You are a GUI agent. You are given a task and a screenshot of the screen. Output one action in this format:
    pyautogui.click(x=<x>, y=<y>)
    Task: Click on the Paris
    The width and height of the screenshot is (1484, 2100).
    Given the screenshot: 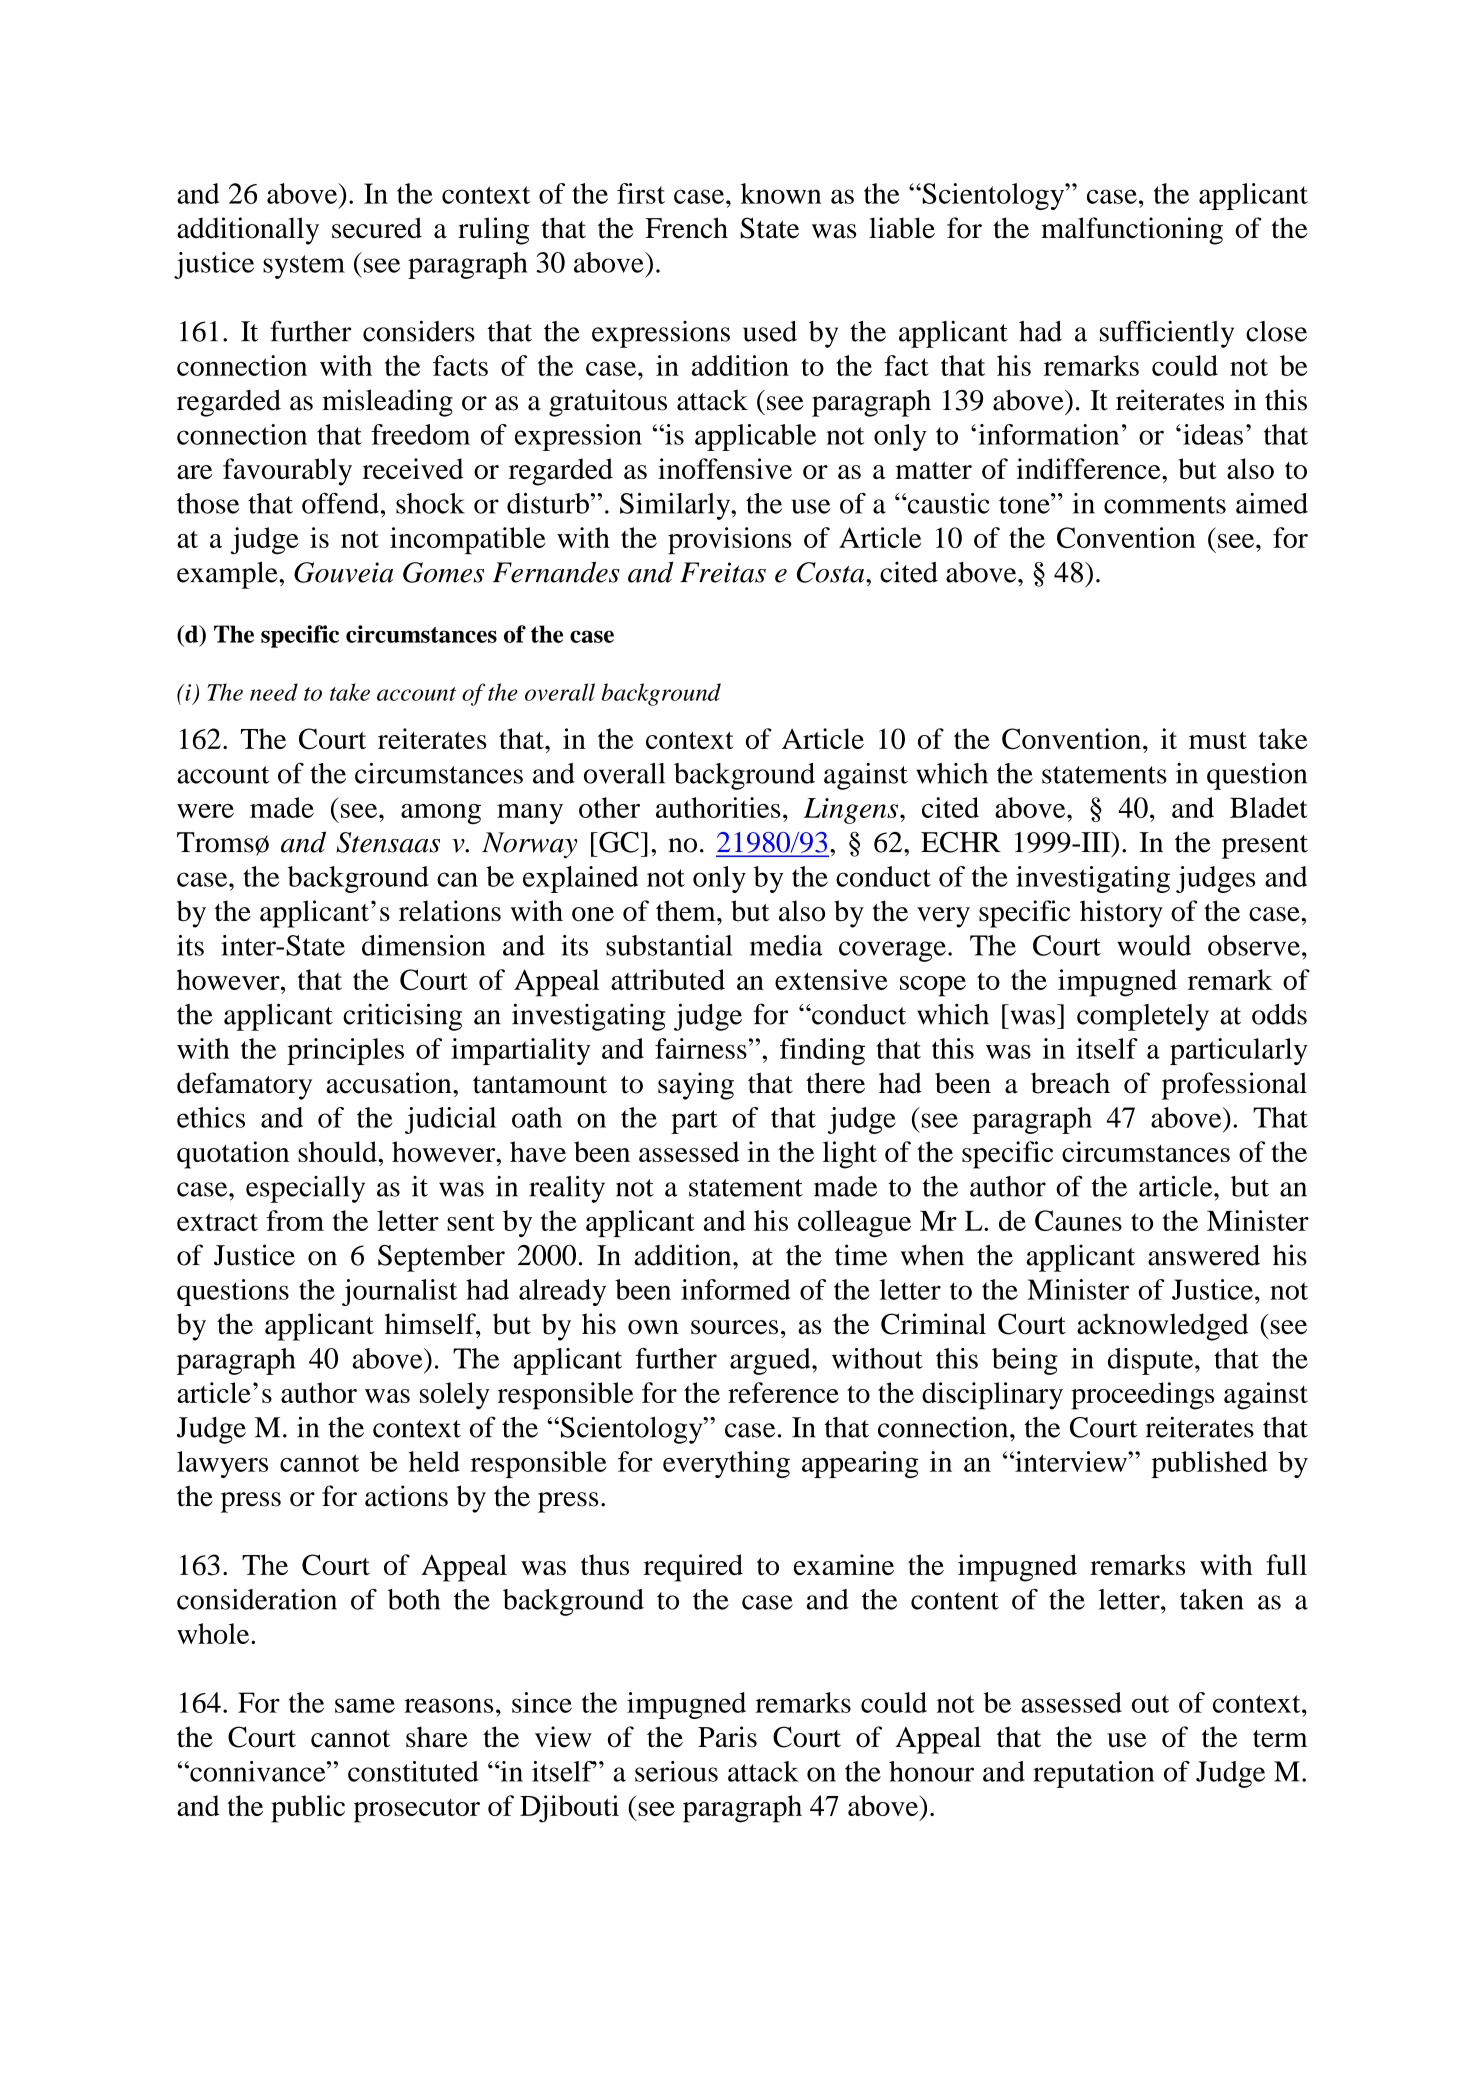 What is the action you would take?
    pyautogui.click(x=727, y=1737)
